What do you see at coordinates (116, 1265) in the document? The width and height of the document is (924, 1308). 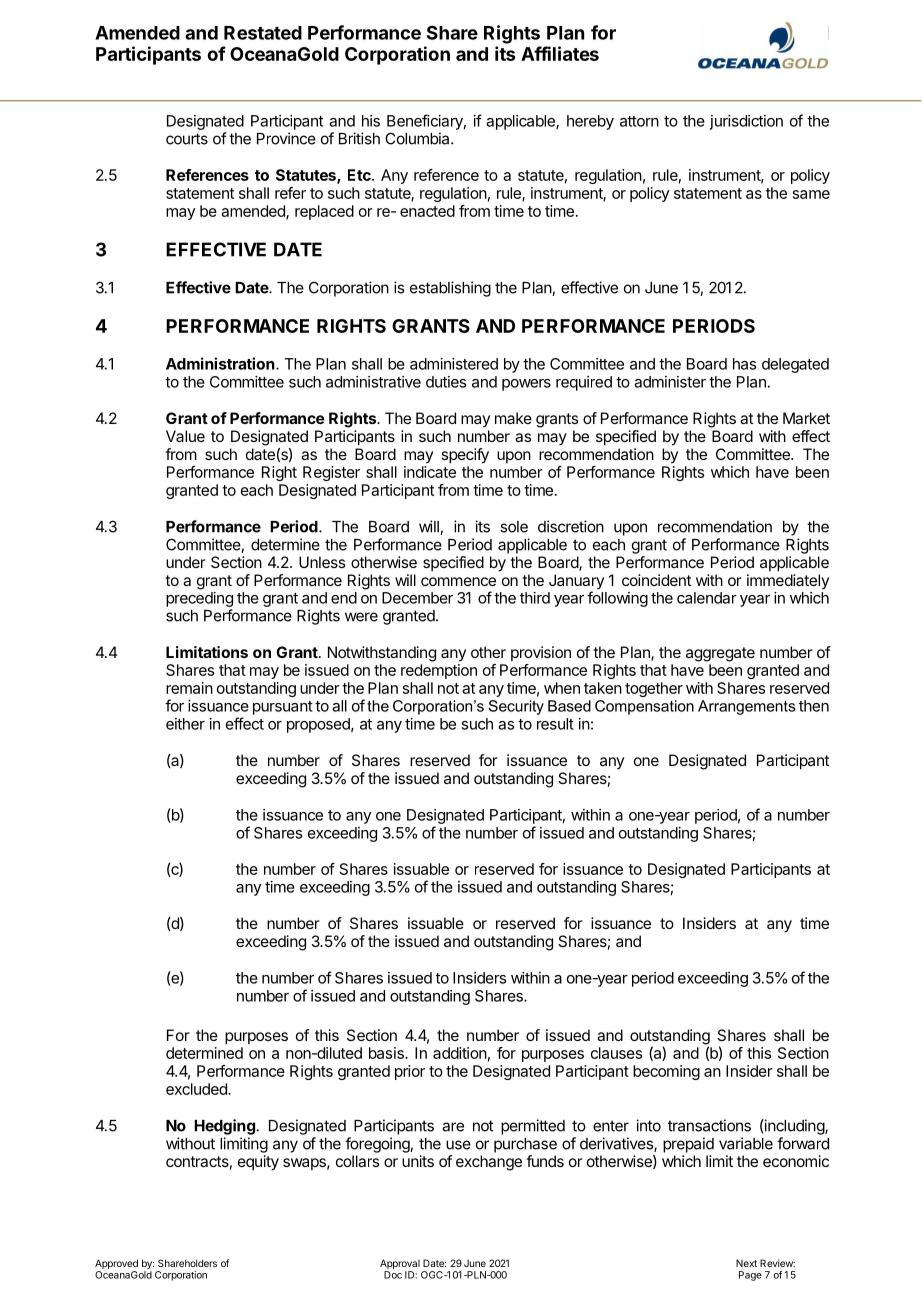 I see `Approved` at bounding box center [116, 1265].
